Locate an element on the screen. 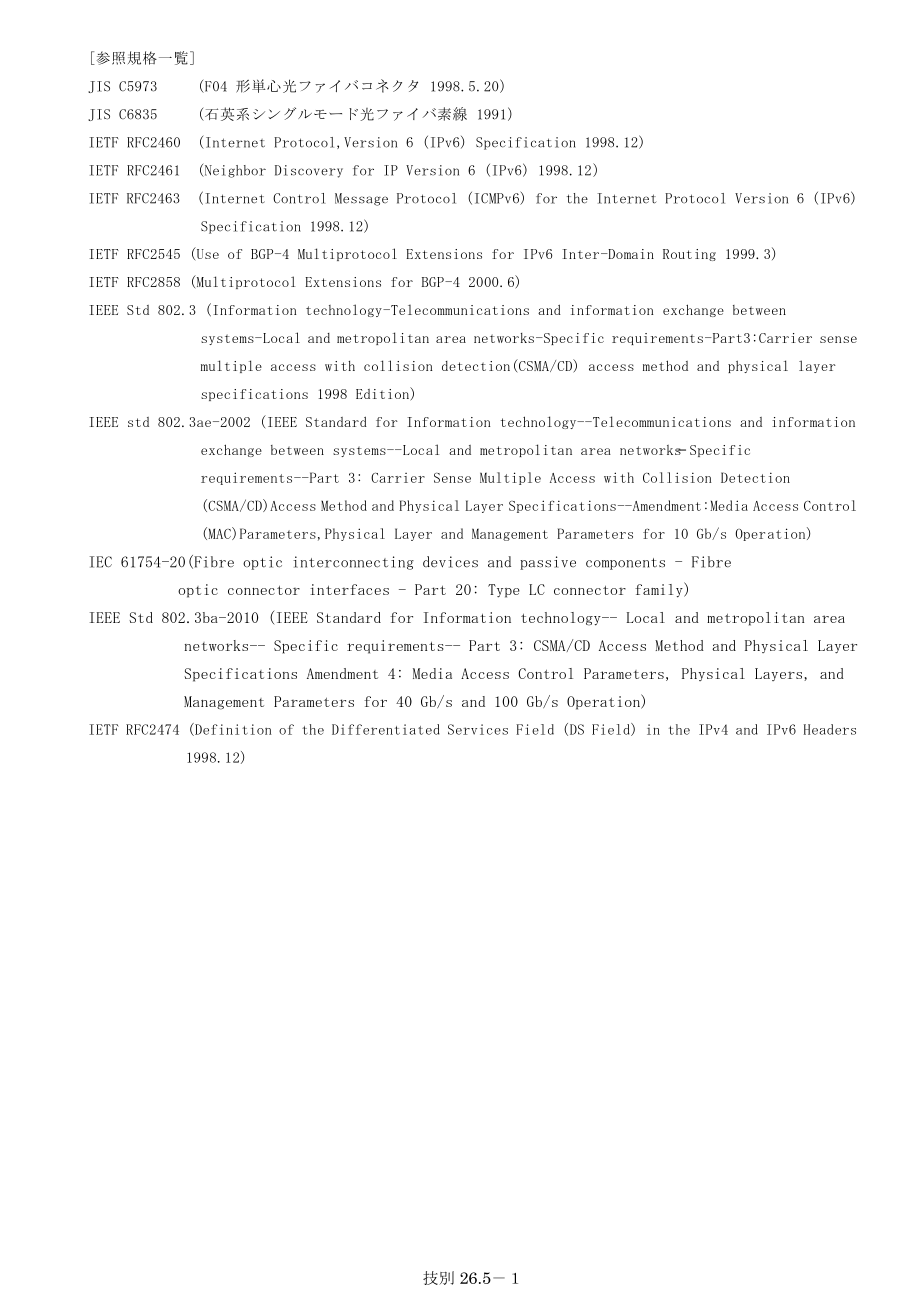  Services is located at coordinates (478, 729).
